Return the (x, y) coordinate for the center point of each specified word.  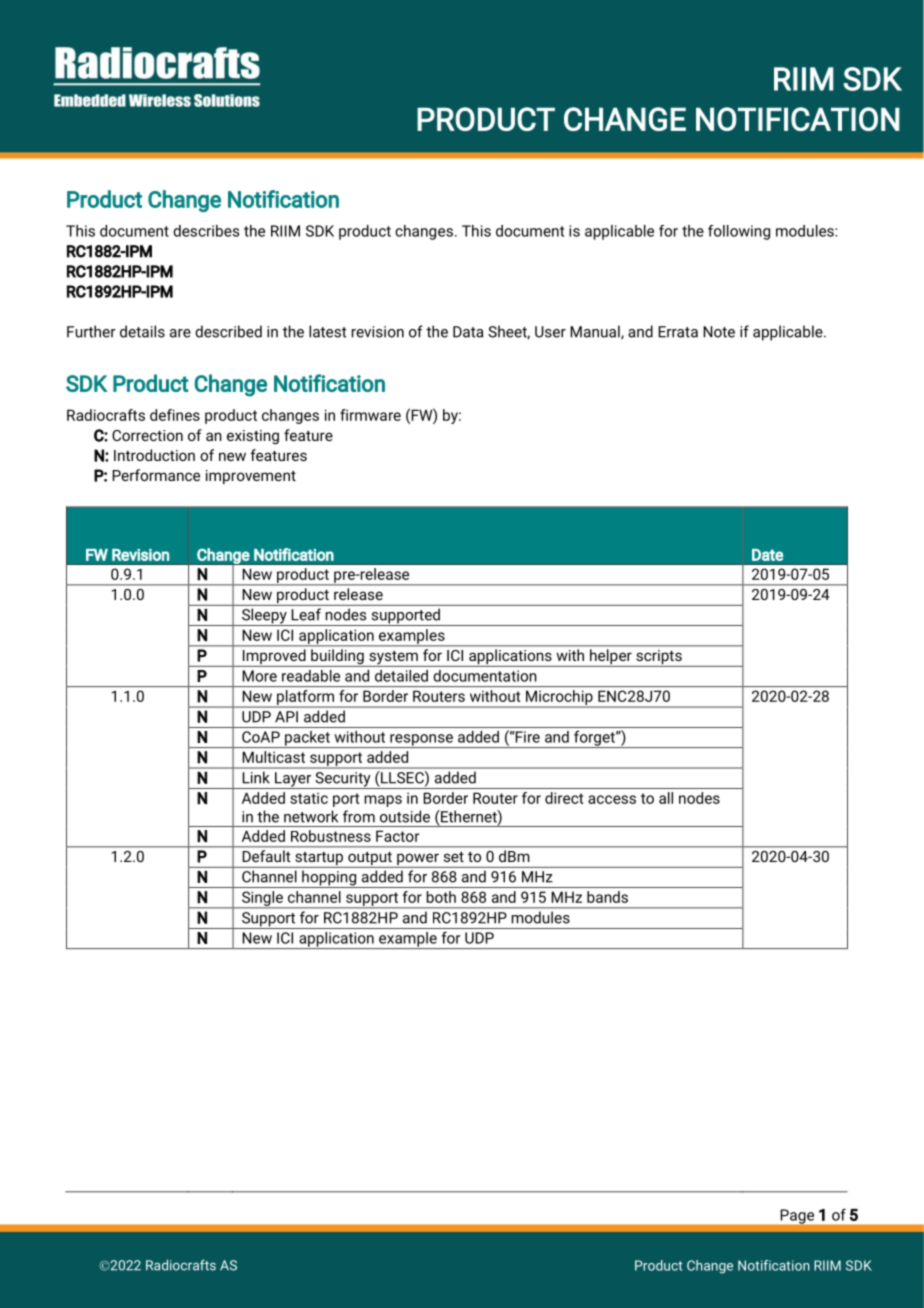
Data (468, 332)
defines (175, 415)
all (666, 798)
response (421, 741)
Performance (156, 475)
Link (256, 777)
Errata (678, 332)
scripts (659, 658)
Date (767, 555)
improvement (251, 477)
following (739, 232)
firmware (370, 415)
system (393, 659)
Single (262, 899)
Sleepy (264, 617)
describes (206, 231)
